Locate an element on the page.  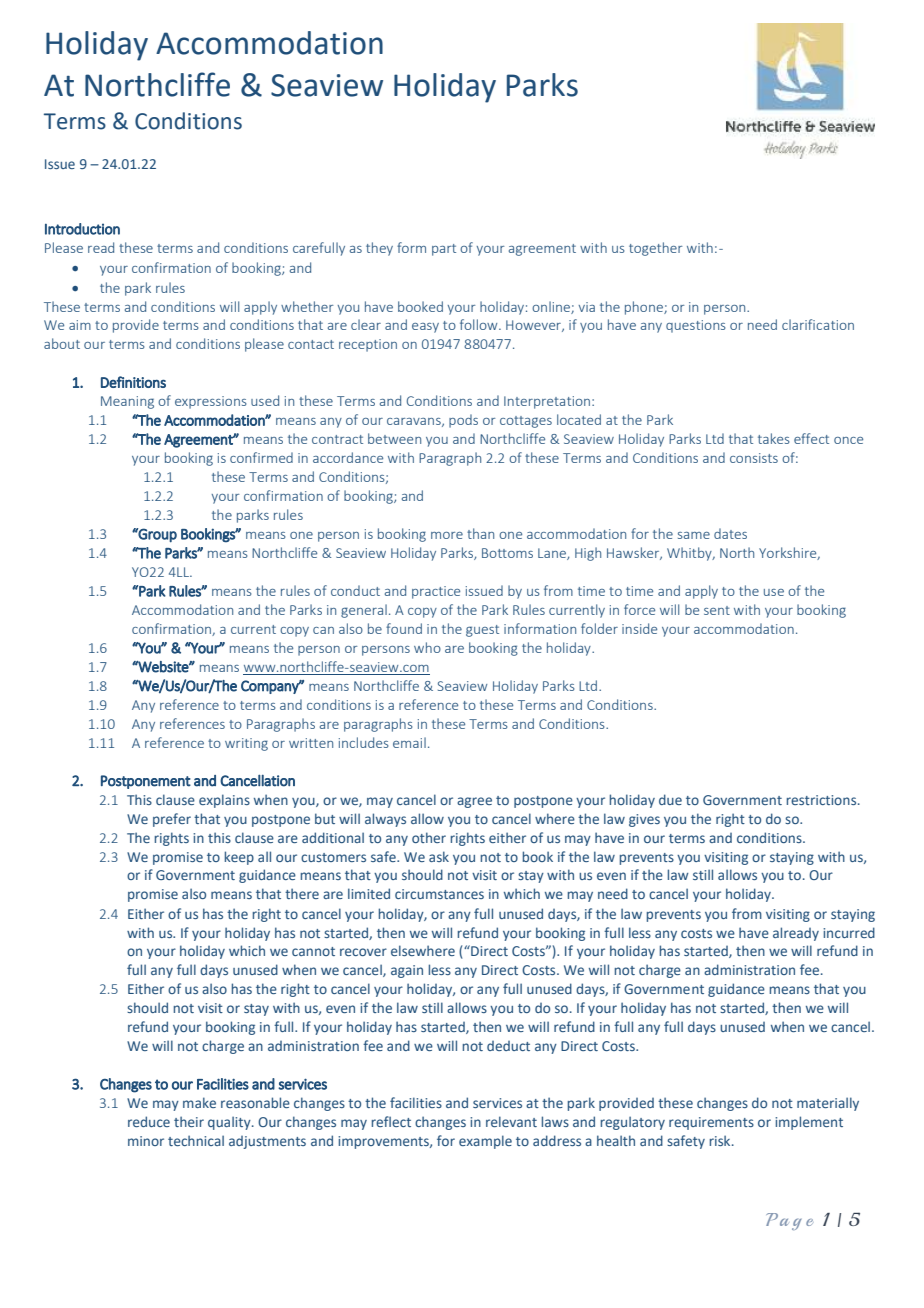
other is located at coordinates (429, 837).
